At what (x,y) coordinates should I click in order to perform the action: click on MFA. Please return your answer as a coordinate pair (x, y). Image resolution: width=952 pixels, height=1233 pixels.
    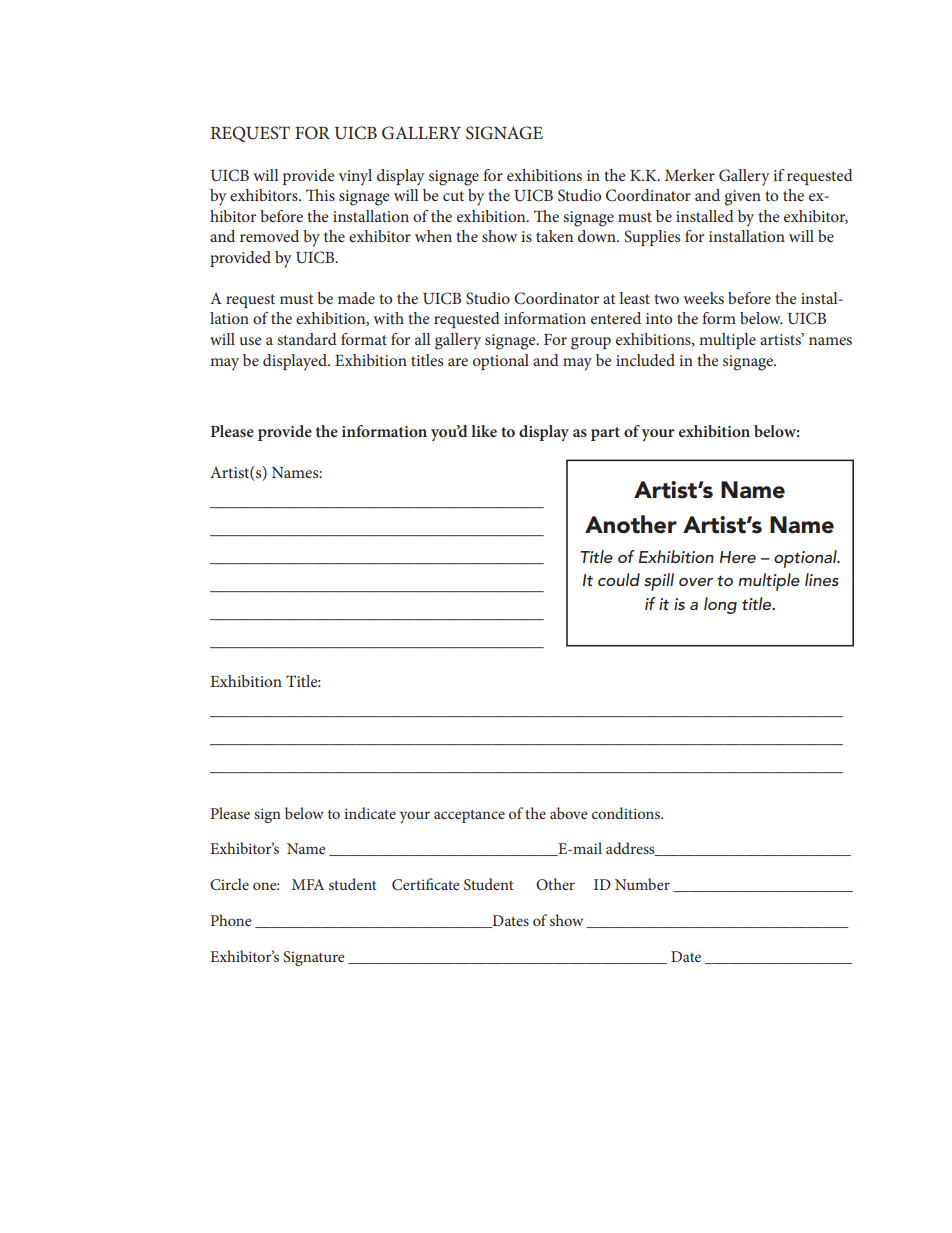
    Looking at the image, I should click on (308, 884).
